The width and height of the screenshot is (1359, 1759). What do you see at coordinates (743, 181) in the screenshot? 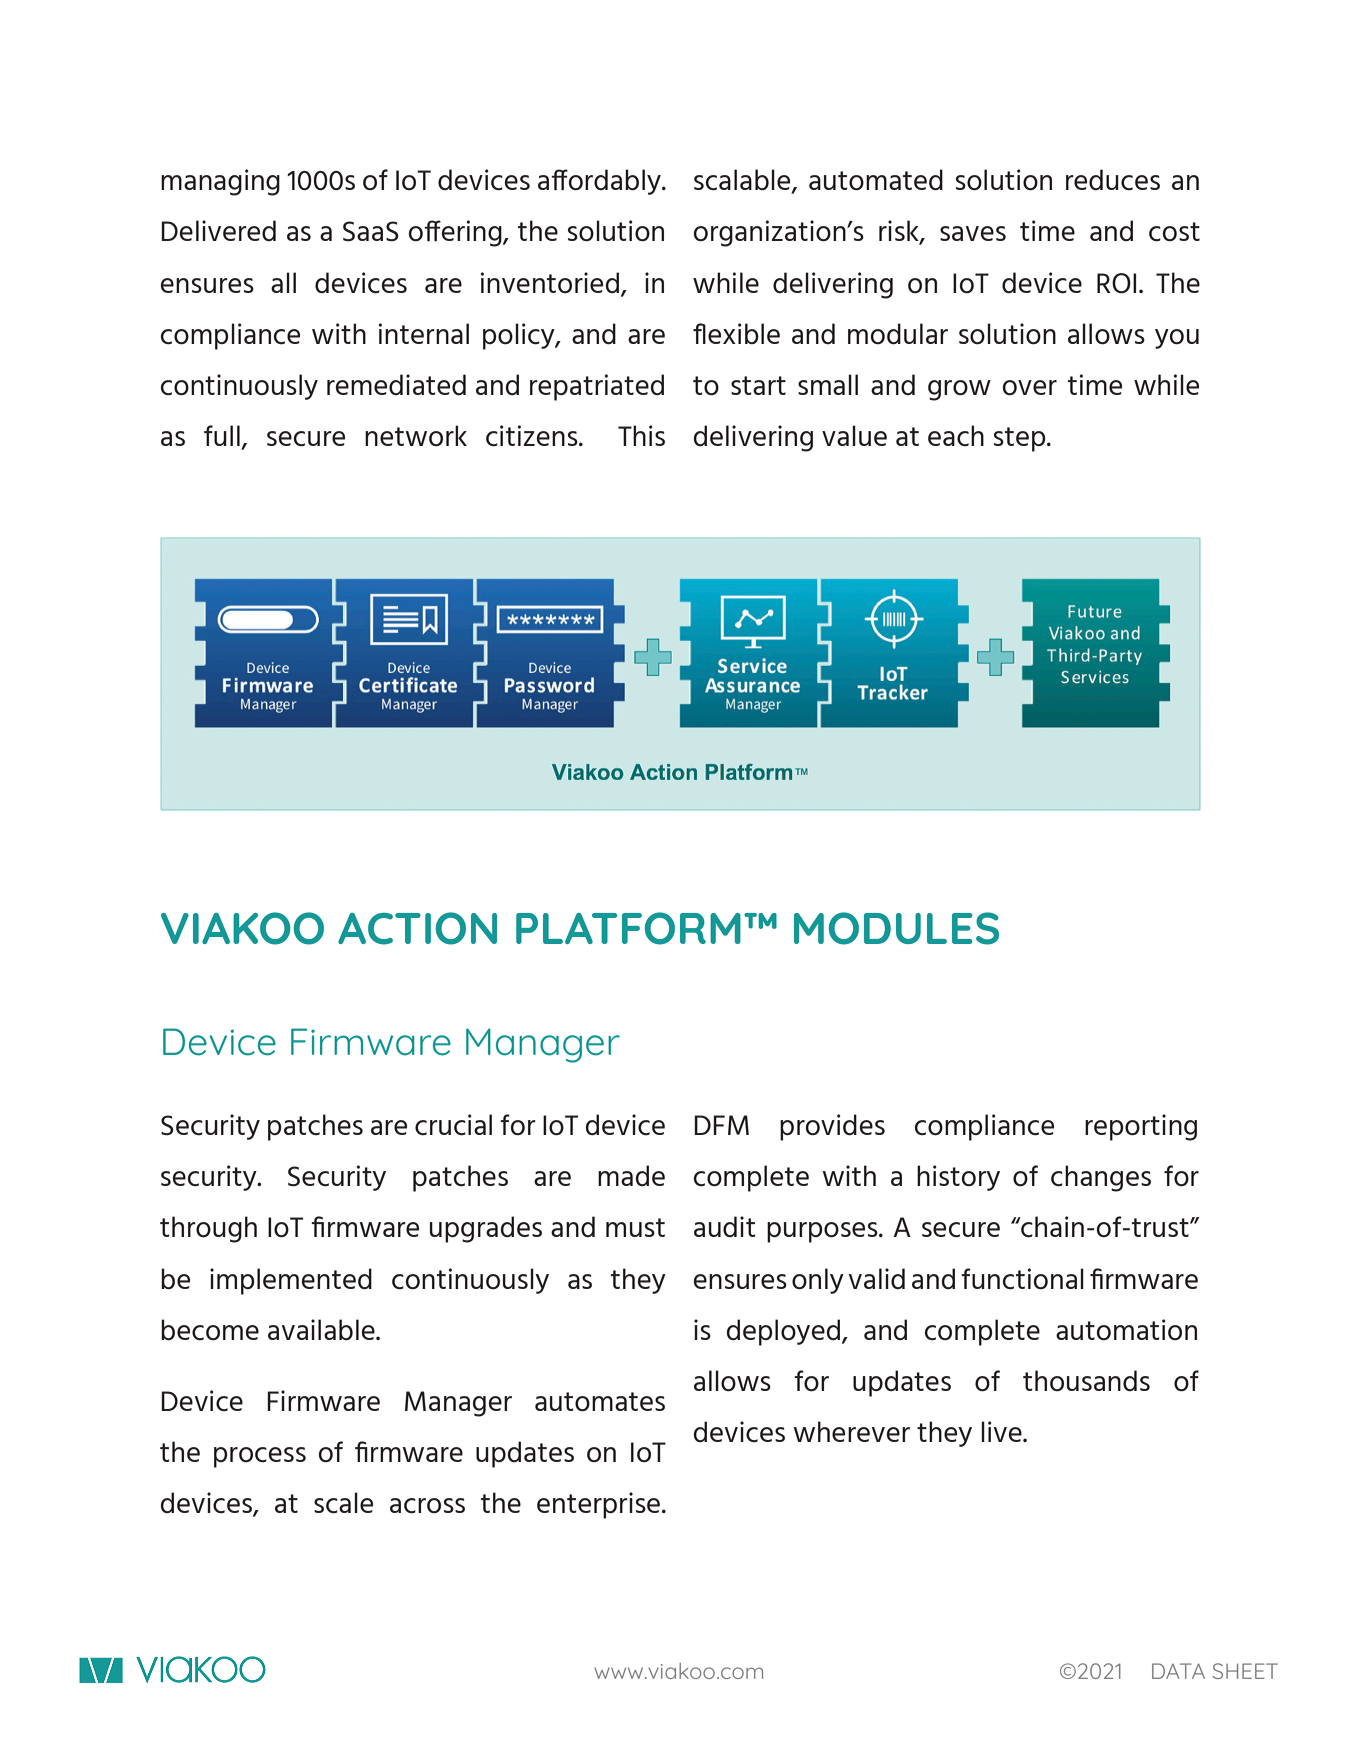
I see `scalable` at bounding box center [743, 181].
